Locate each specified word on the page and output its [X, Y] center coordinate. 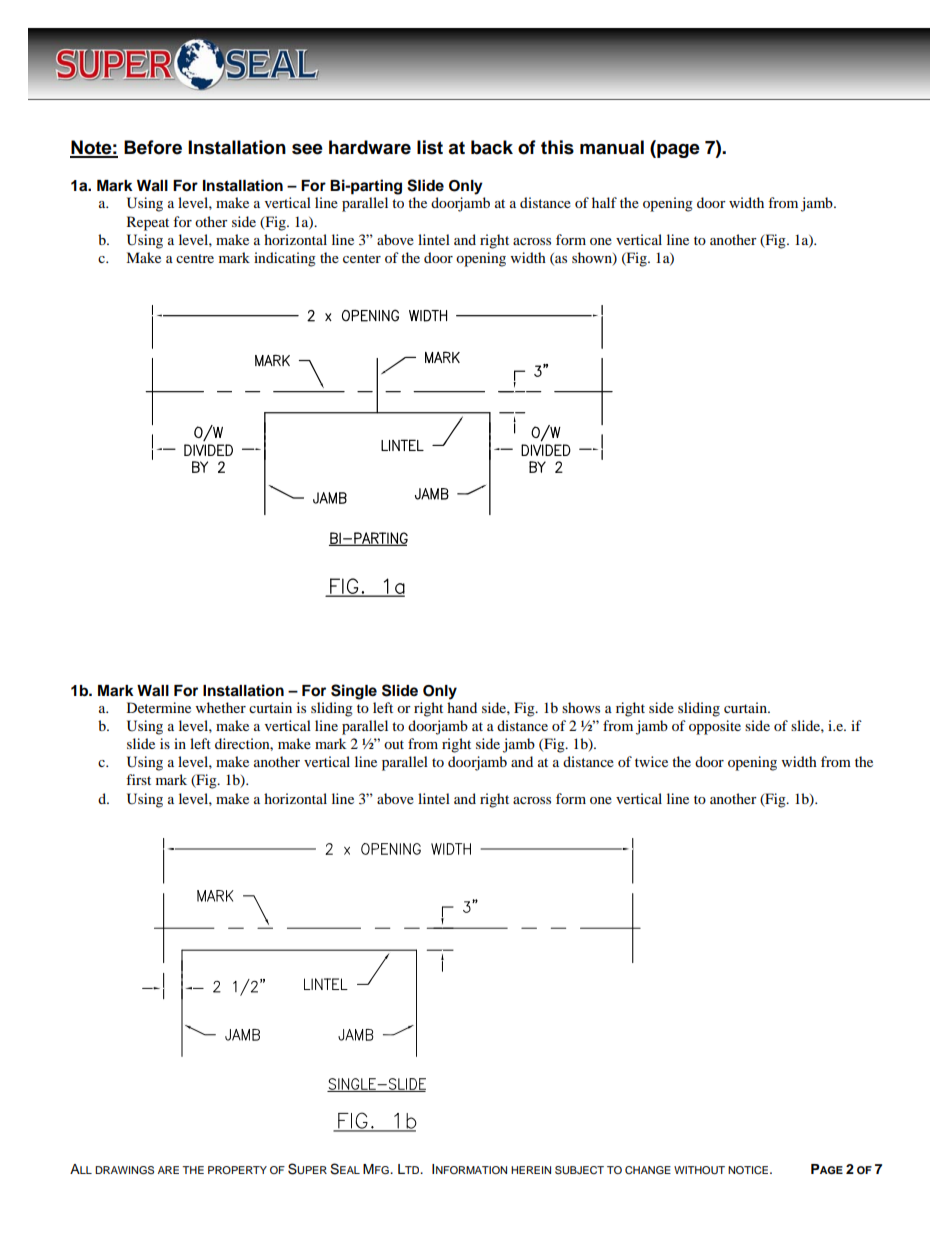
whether [221, 707]
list [430, 147]
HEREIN [531, 1170]
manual [612, 147]
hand [462, 707]
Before [153, 147]
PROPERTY [237, 1170]
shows [581, 707]
